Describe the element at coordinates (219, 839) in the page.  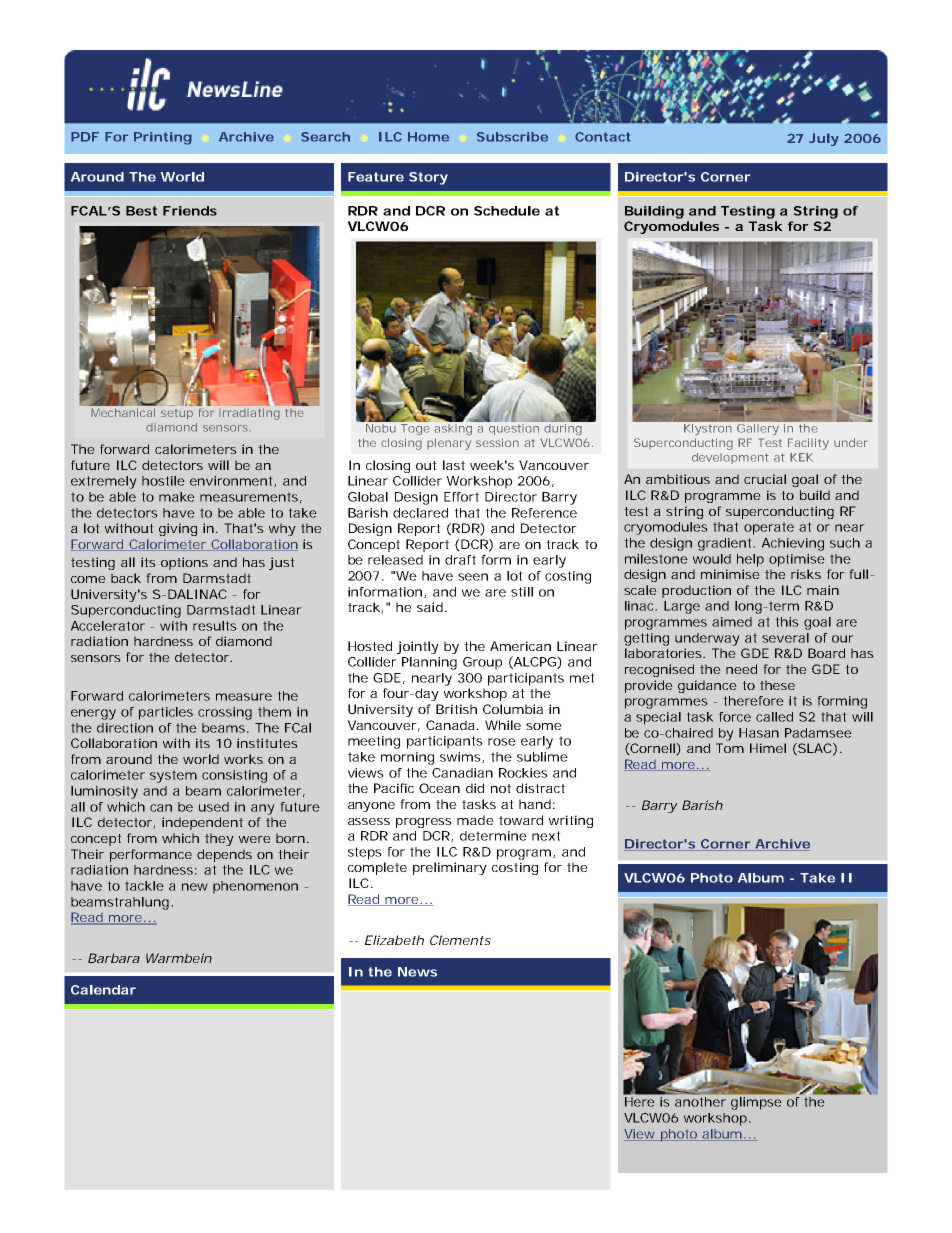
I see `they` at that location.
